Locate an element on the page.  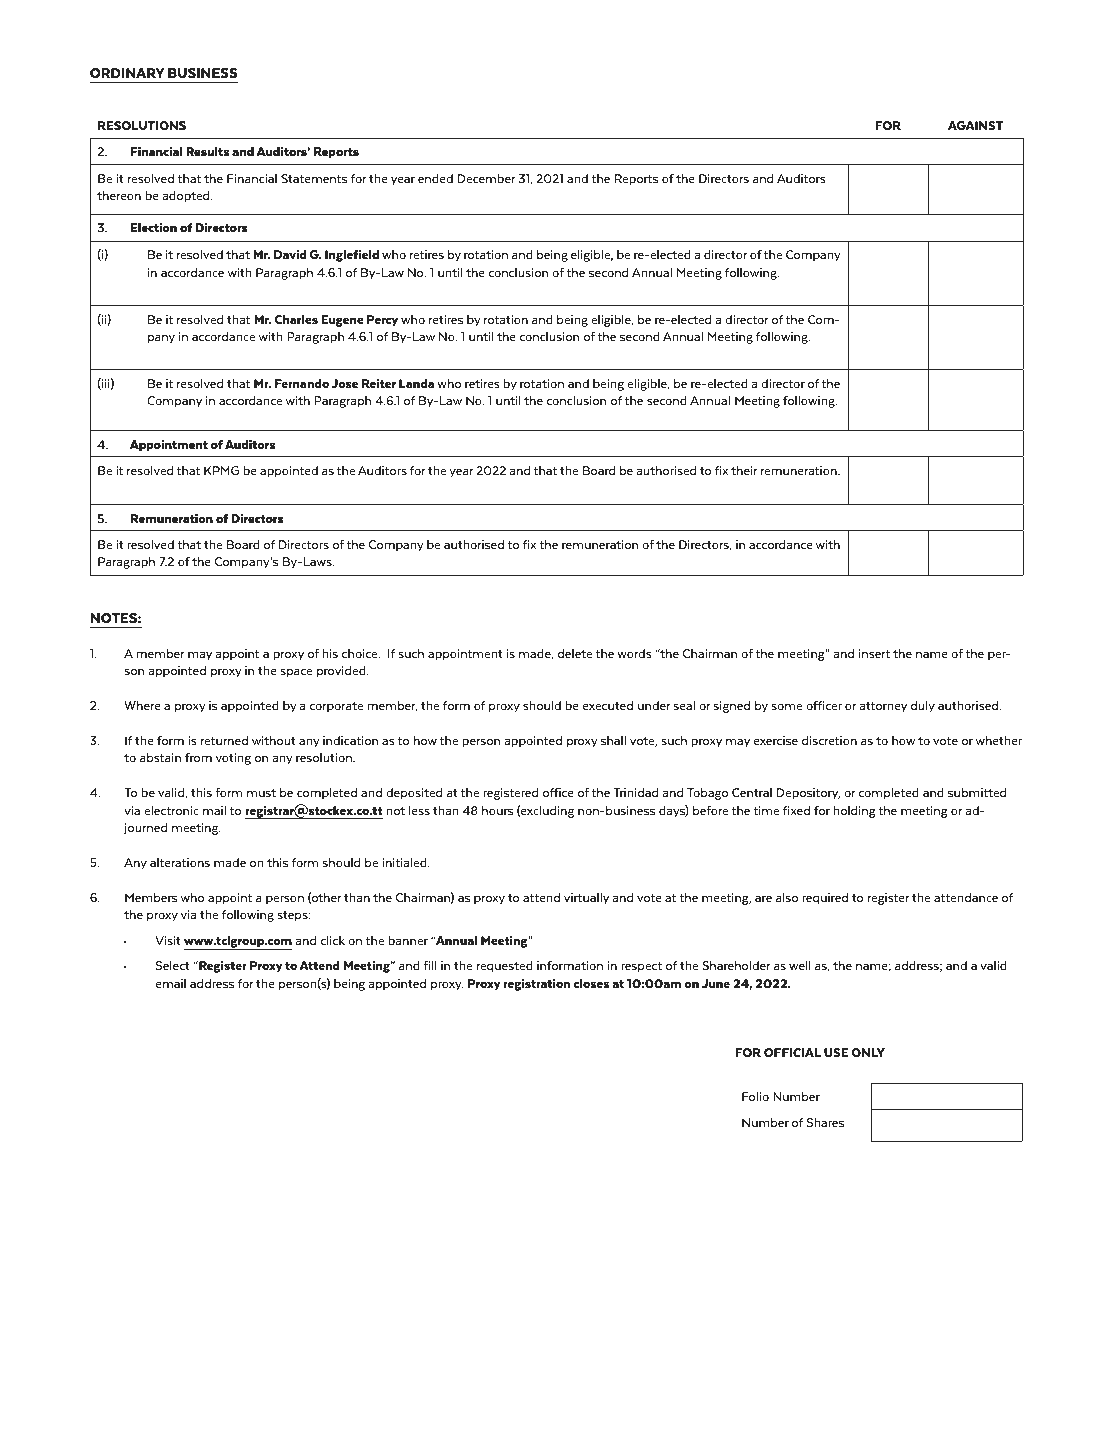
December is located at coordinates (486, 178).
